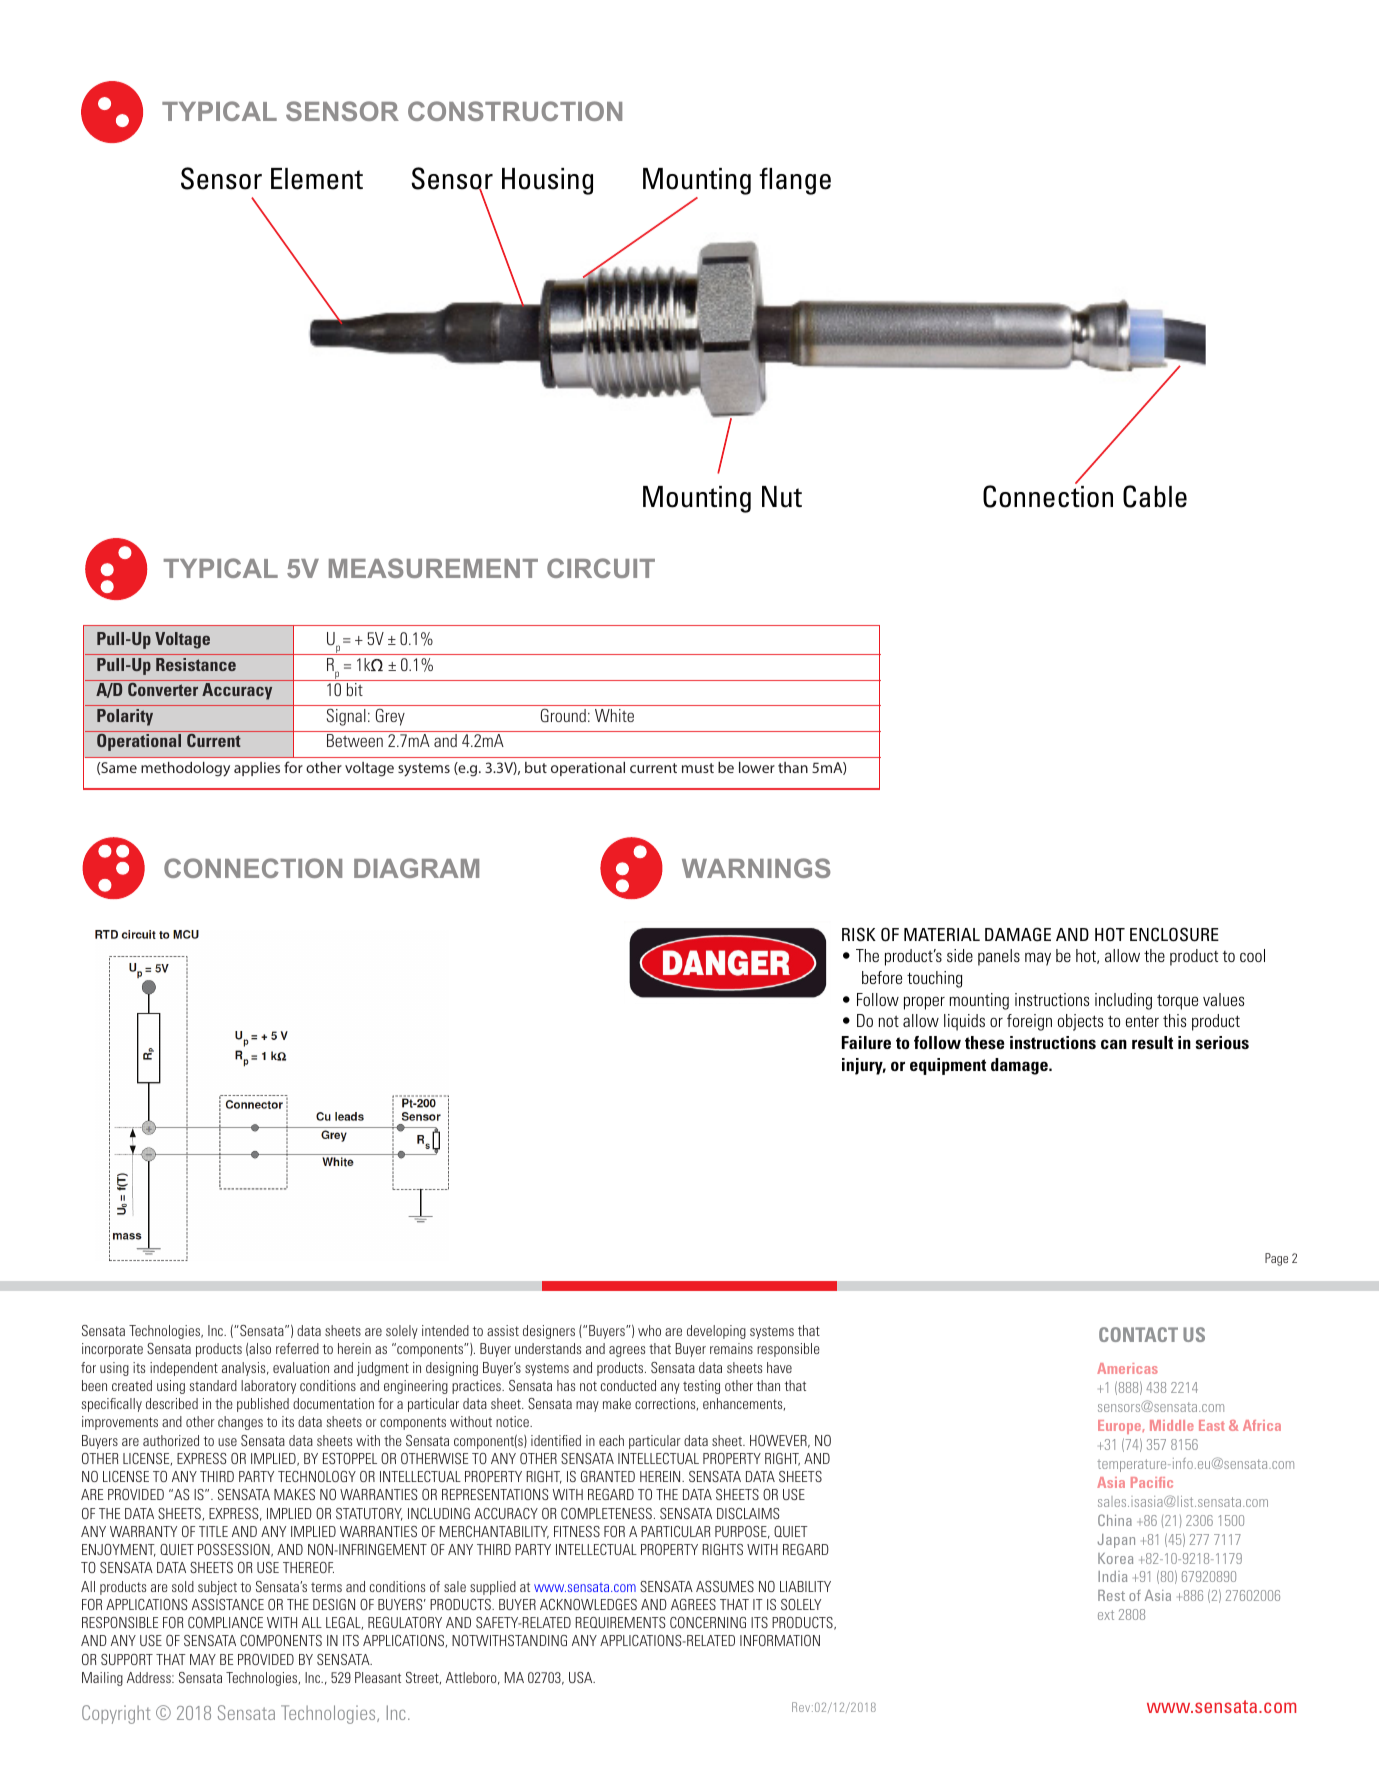 The height and width of the image is (1784, 1379). Describe the element at coordinates (317, 179) in the image. I see `Element` at that location.
